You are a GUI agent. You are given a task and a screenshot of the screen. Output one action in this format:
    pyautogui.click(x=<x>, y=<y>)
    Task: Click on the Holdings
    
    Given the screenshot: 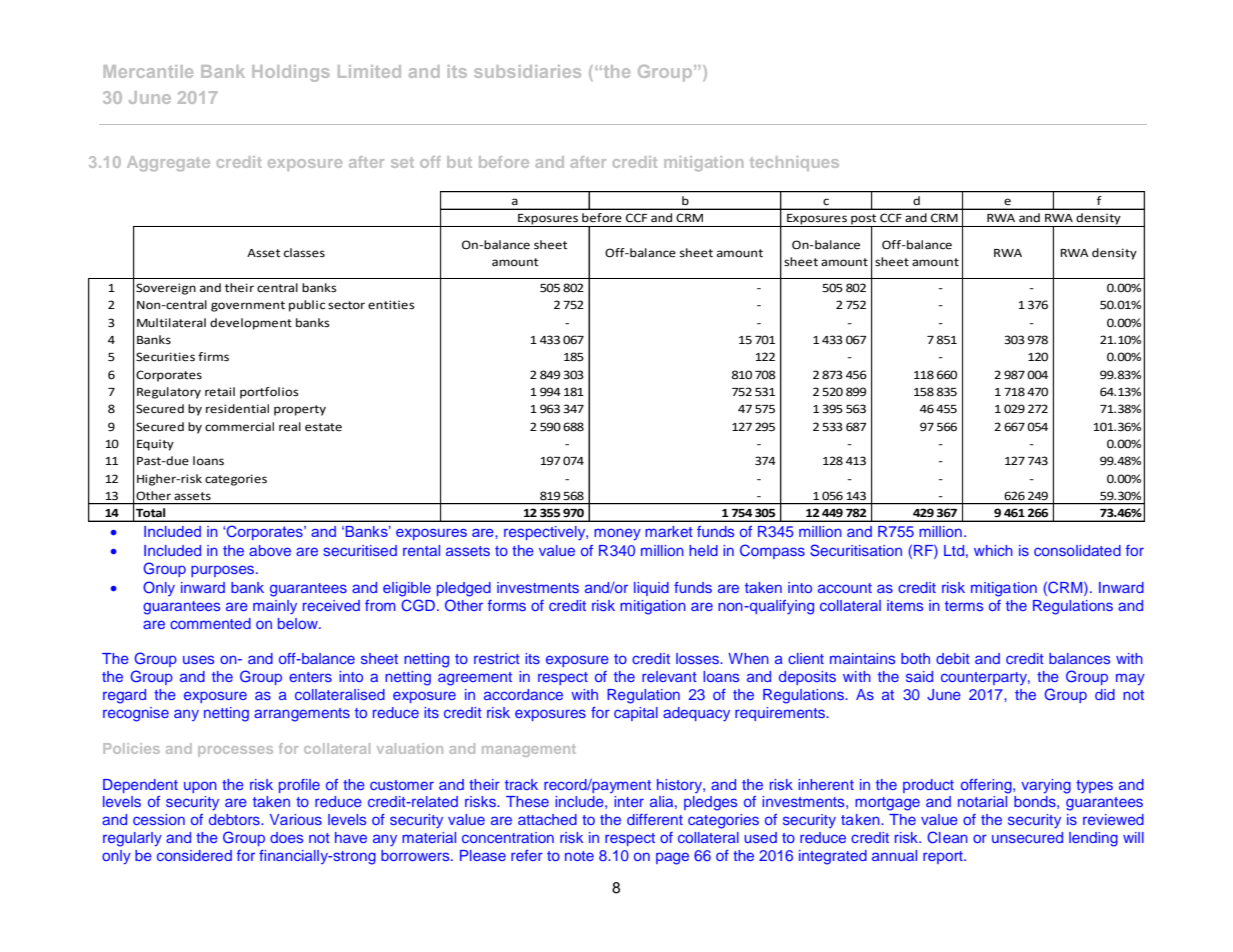 What is the action you would take?
    pyautogui.click(x=290, y=73)
